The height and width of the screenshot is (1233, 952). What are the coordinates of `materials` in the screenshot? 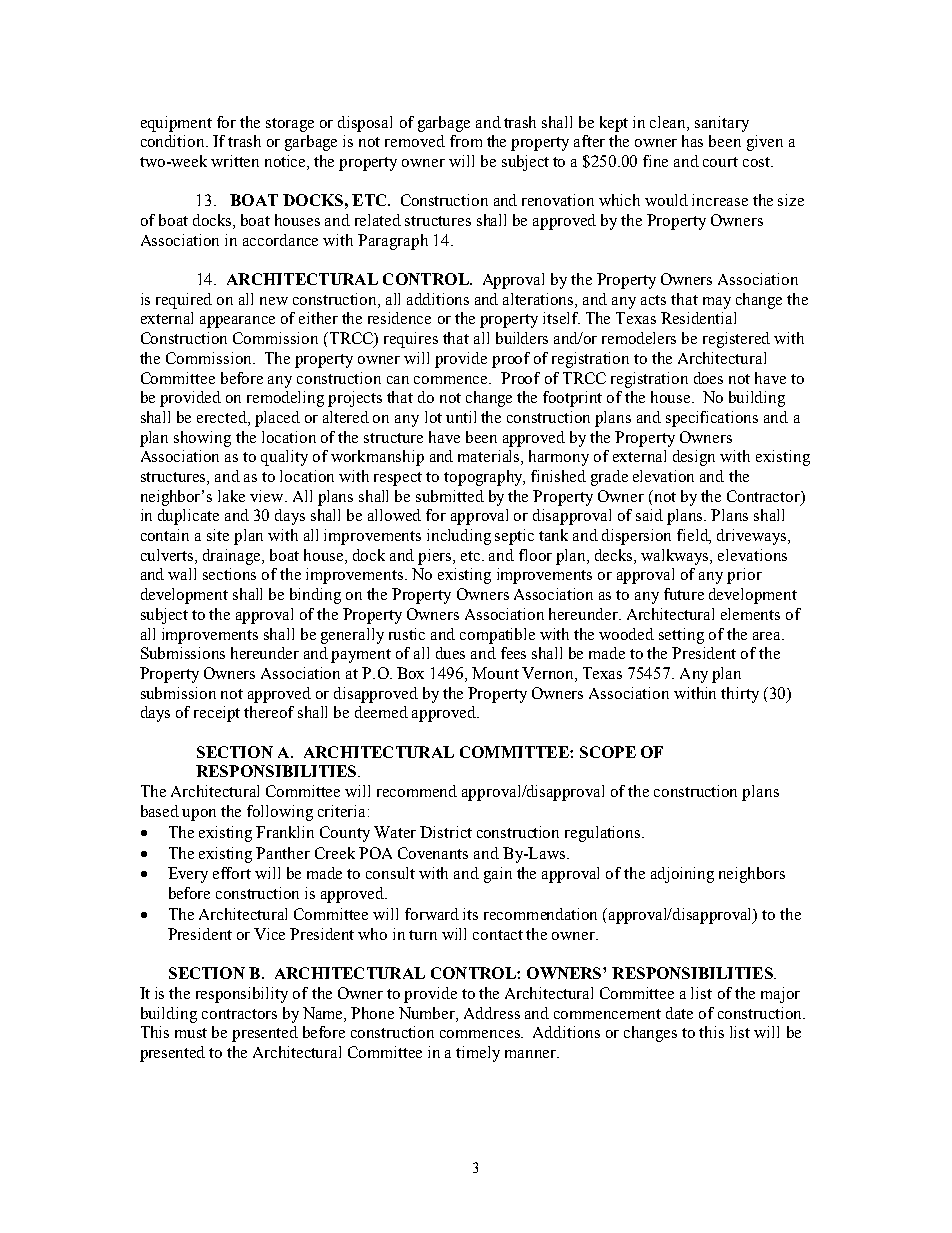 It's located at (490, 457).
